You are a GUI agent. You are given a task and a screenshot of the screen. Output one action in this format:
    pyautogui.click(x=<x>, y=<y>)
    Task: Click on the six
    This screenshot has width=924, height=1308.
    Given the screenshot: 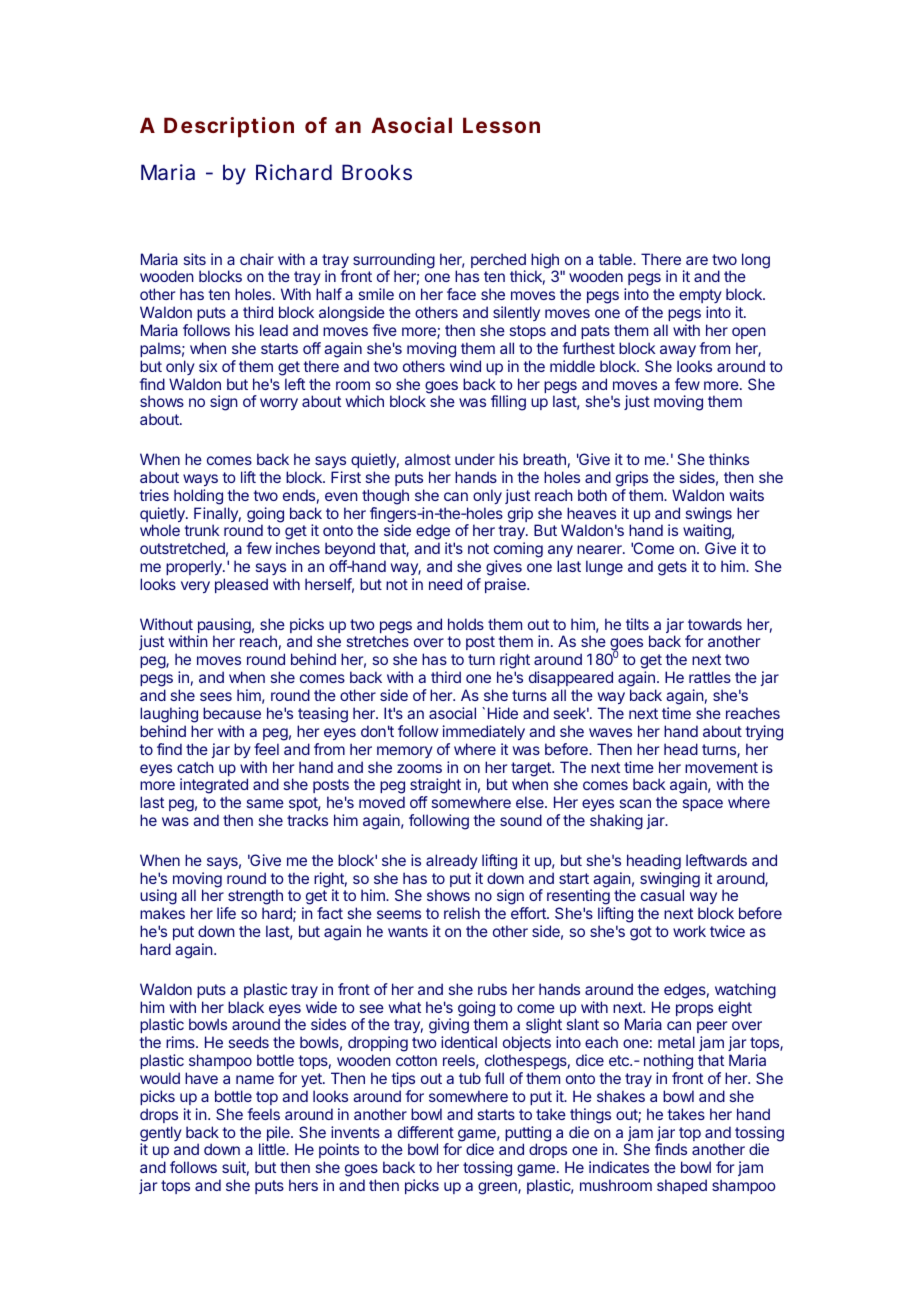 What is the action you would take?
    pyautogui.click(x=208, y=366)
